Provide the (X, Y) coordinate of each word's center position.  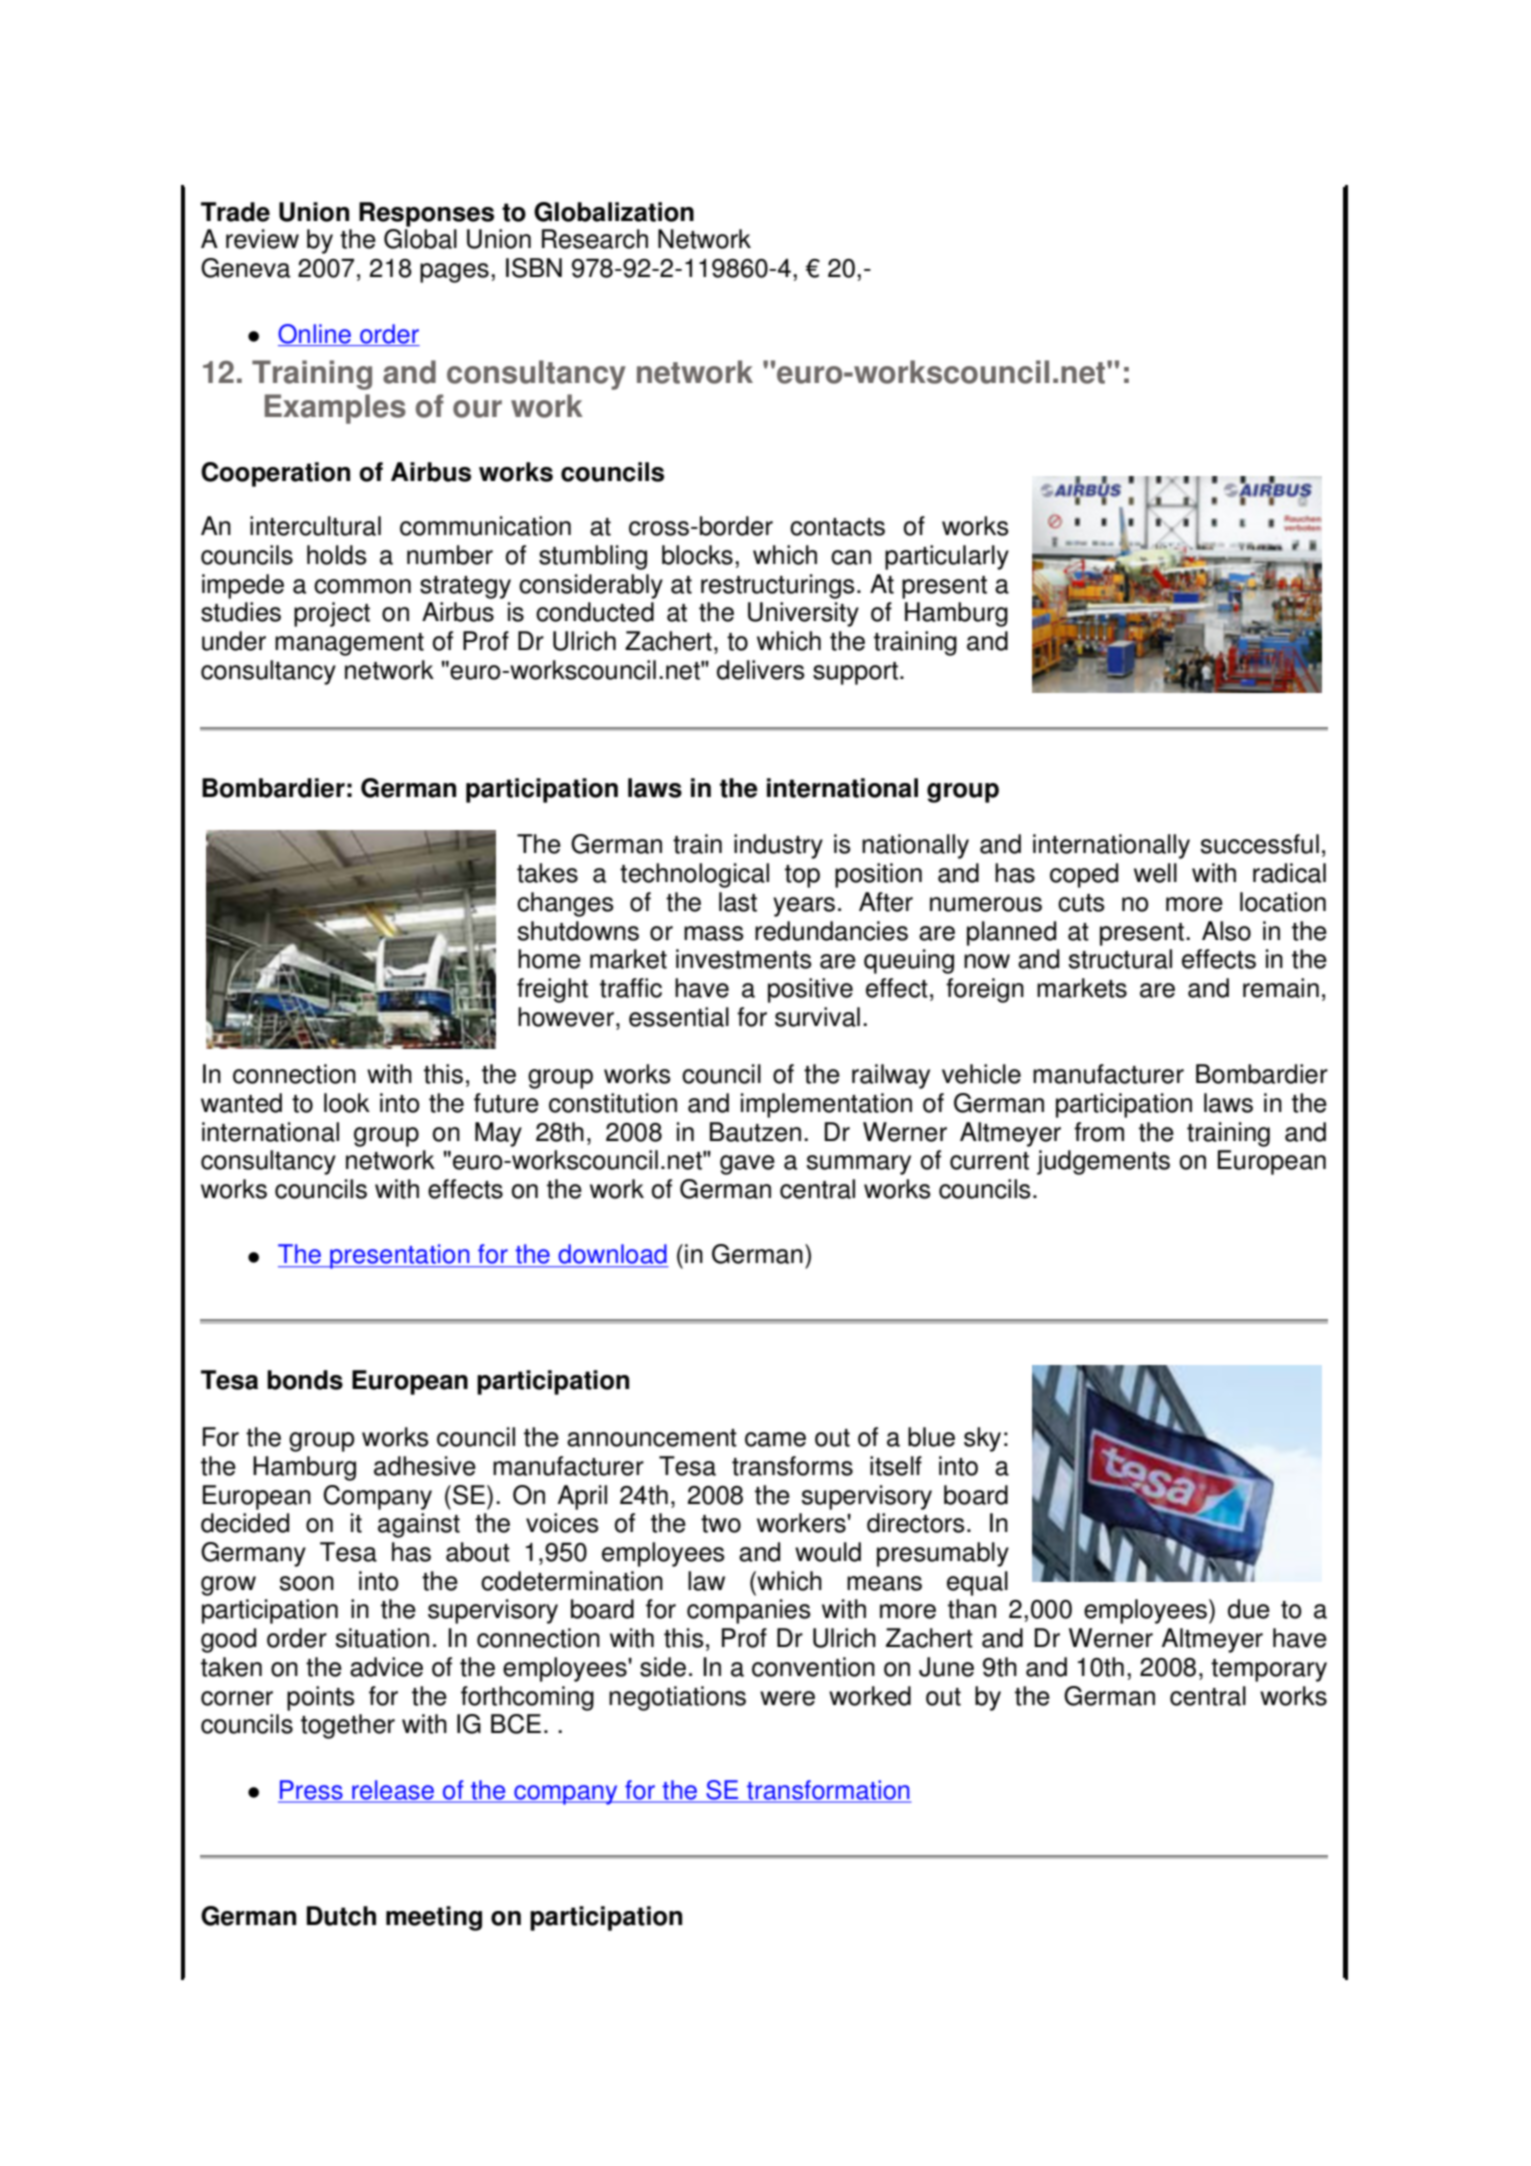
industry (778, 846)
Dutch (341, 1916)
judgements (1103, 1162)
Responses (426, 214)
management (349, 644)
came (775, 1439)
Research (595, 239)
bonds (305, 1380)
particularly (947, 557)
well (1155, 873)
